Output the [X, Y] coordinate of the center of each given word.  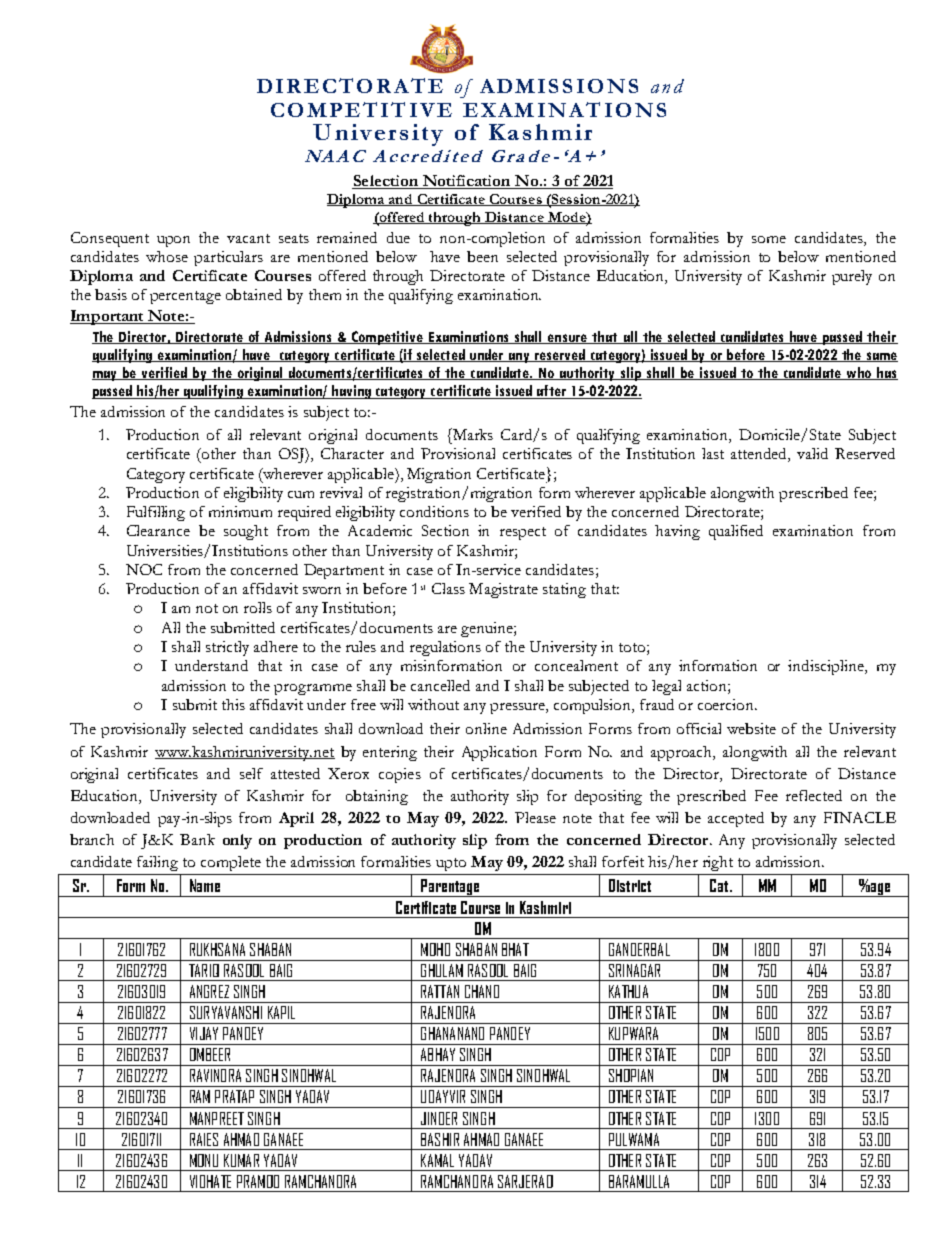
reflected [814, 795]
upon [173, 241]
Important [108, 317]
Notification [466, 182]
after [551, 392]
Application [499, 753]
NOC [144, 569]
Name [205, 885]
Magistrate [503, 590]
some [769, 239]
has [886, 373]
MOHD [435, 949]
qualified [736, 532]
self [251, 773]
